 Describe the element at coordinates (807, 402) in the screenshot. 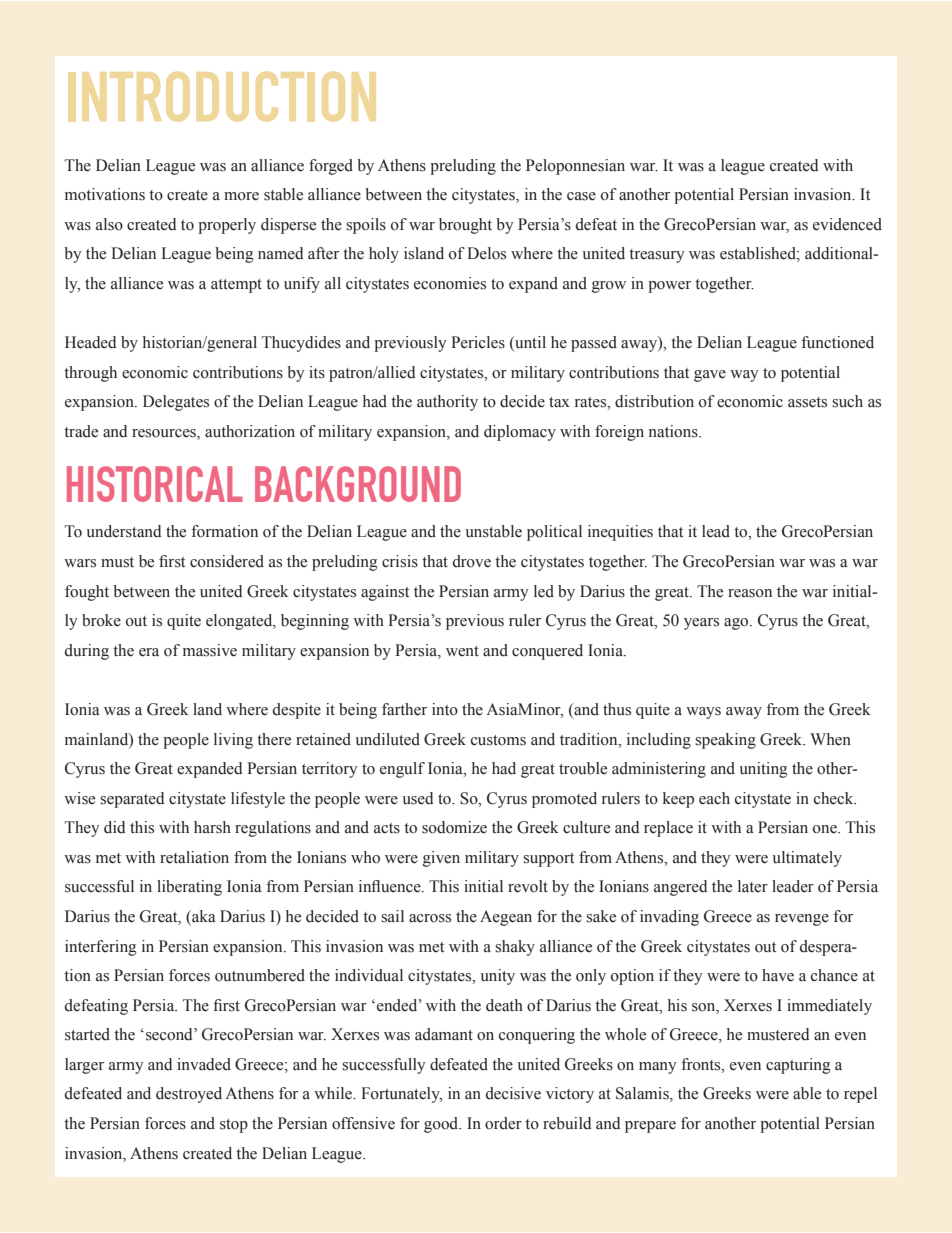

I see `assets` at that location.
